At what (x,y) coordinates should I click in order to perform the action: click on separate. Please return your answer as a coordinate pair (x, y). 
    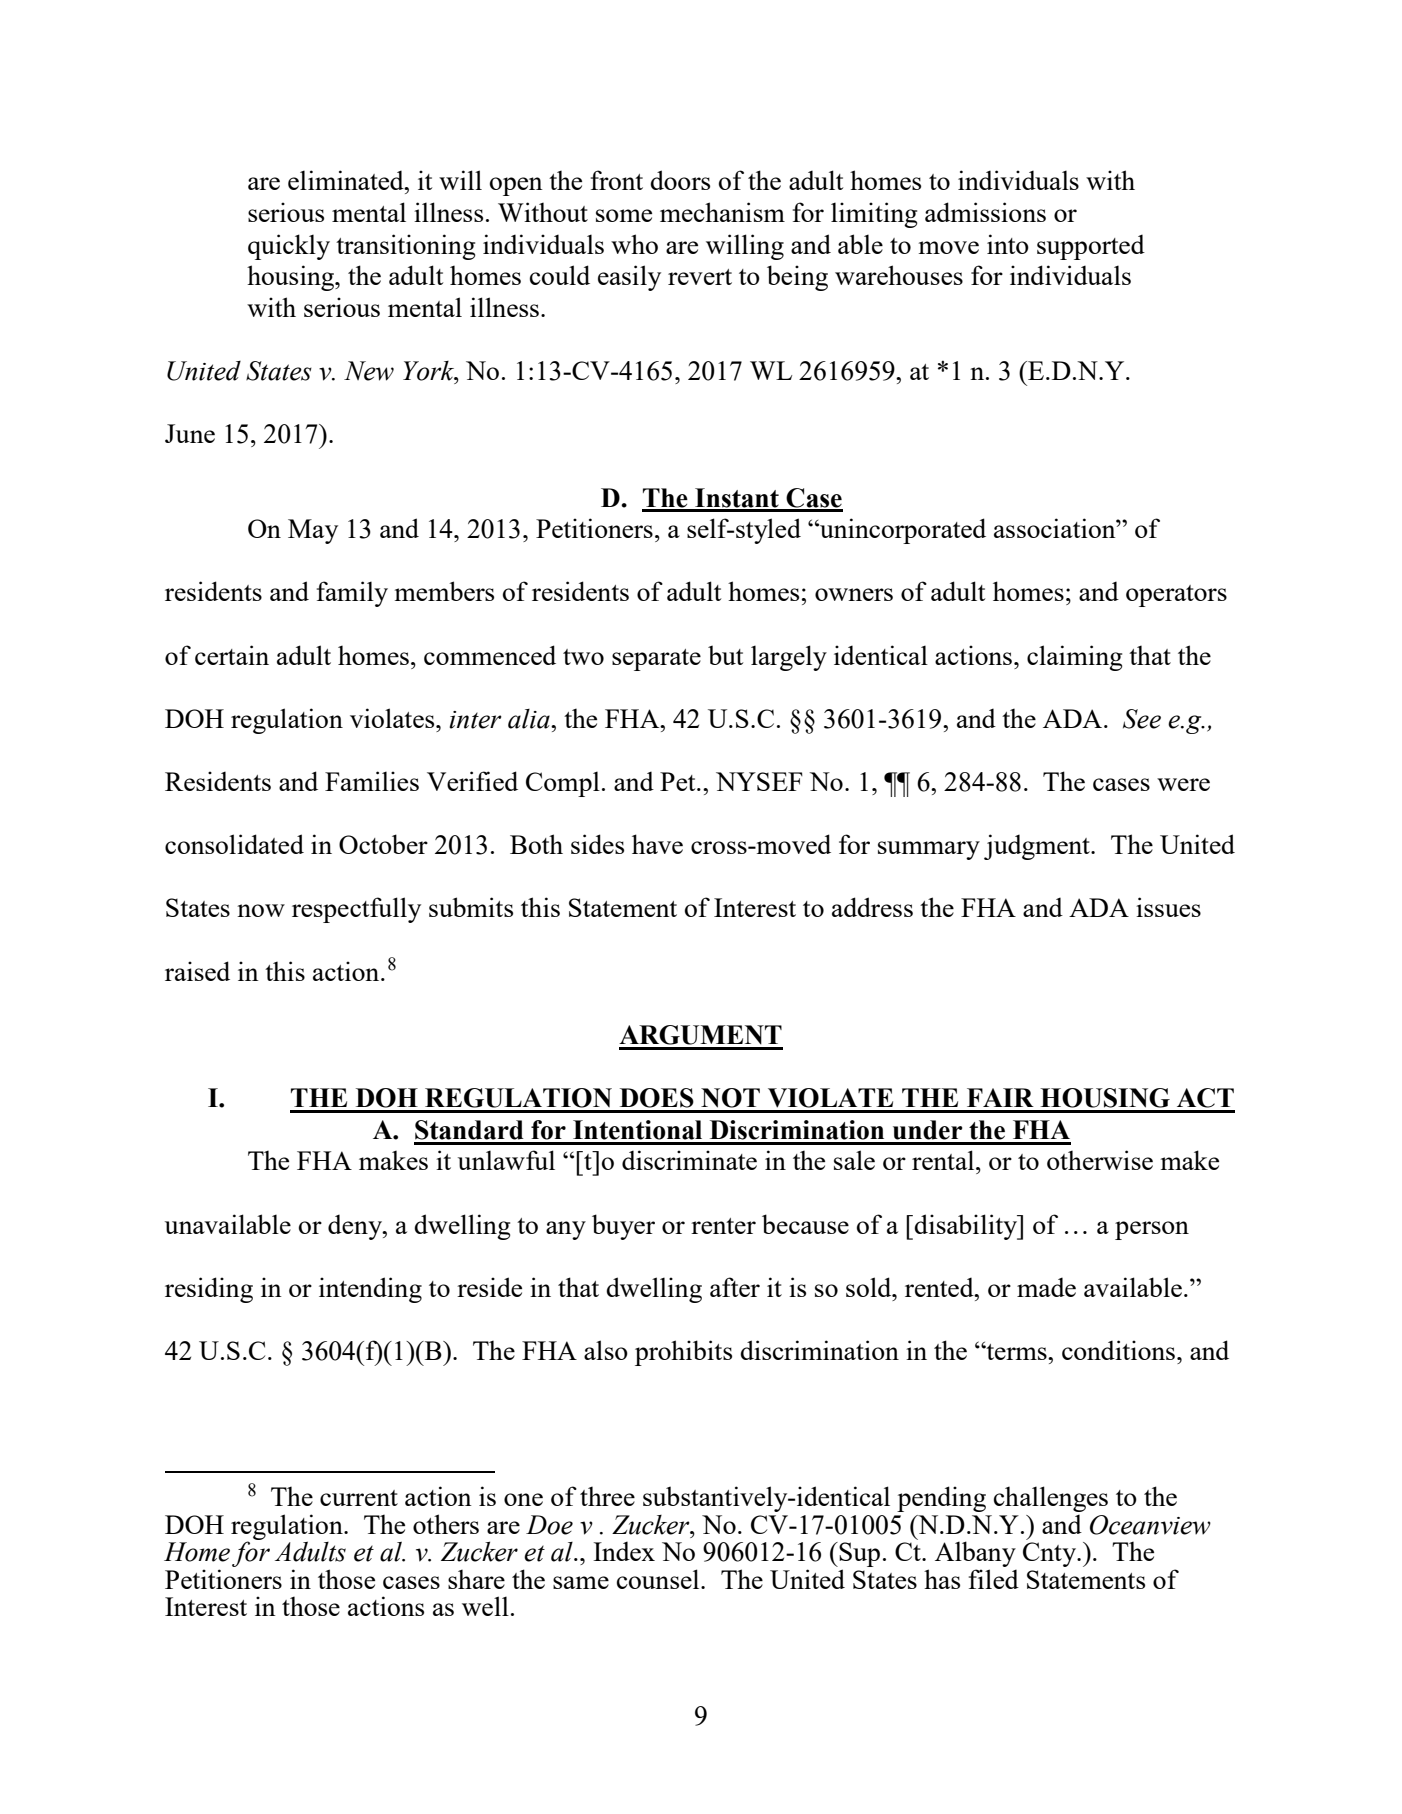
    Looking at the image, I should click on (656, 660).
